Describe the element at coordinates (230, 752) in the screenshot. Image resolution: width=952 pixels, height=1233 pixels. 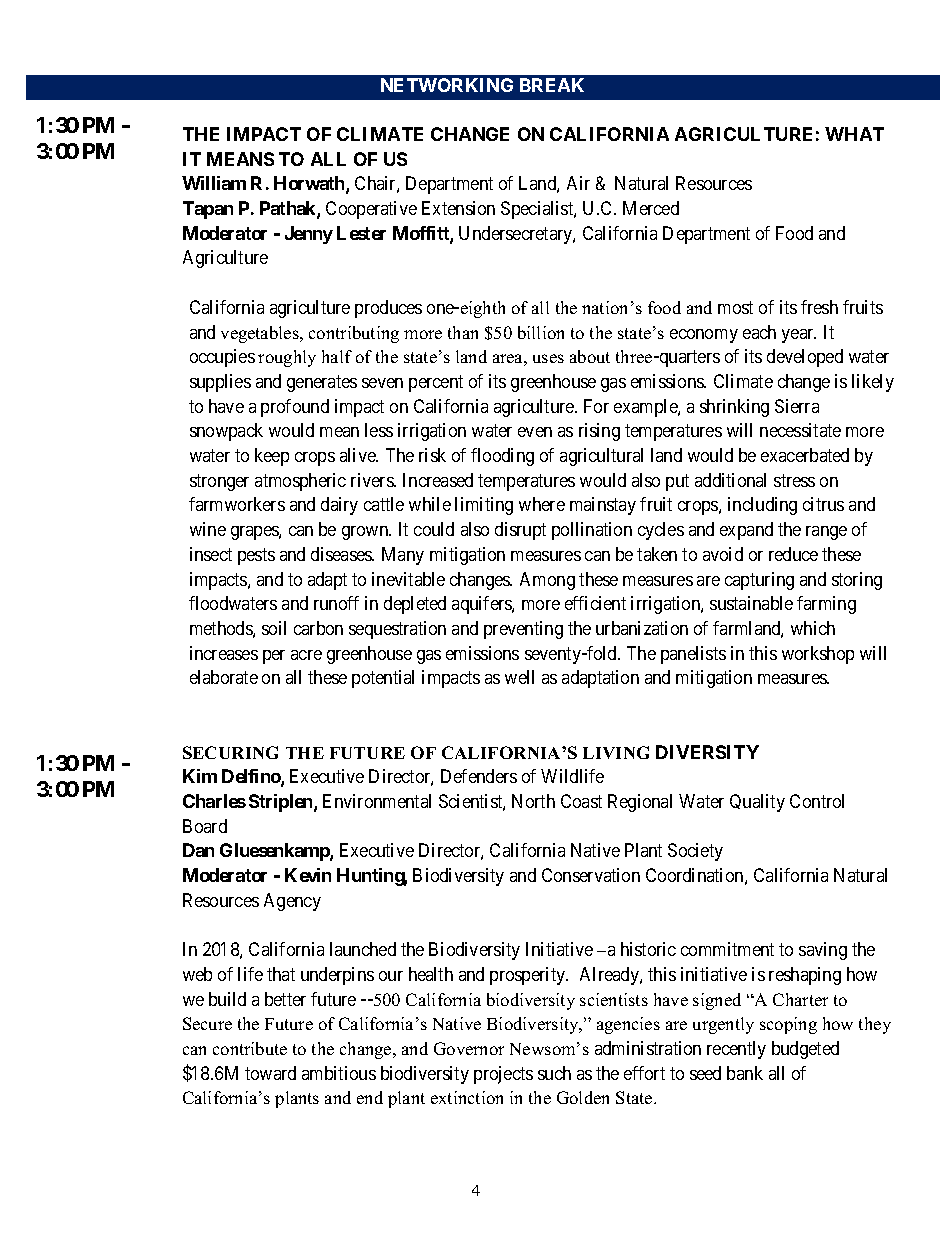
I see `SECURING` at that location.
